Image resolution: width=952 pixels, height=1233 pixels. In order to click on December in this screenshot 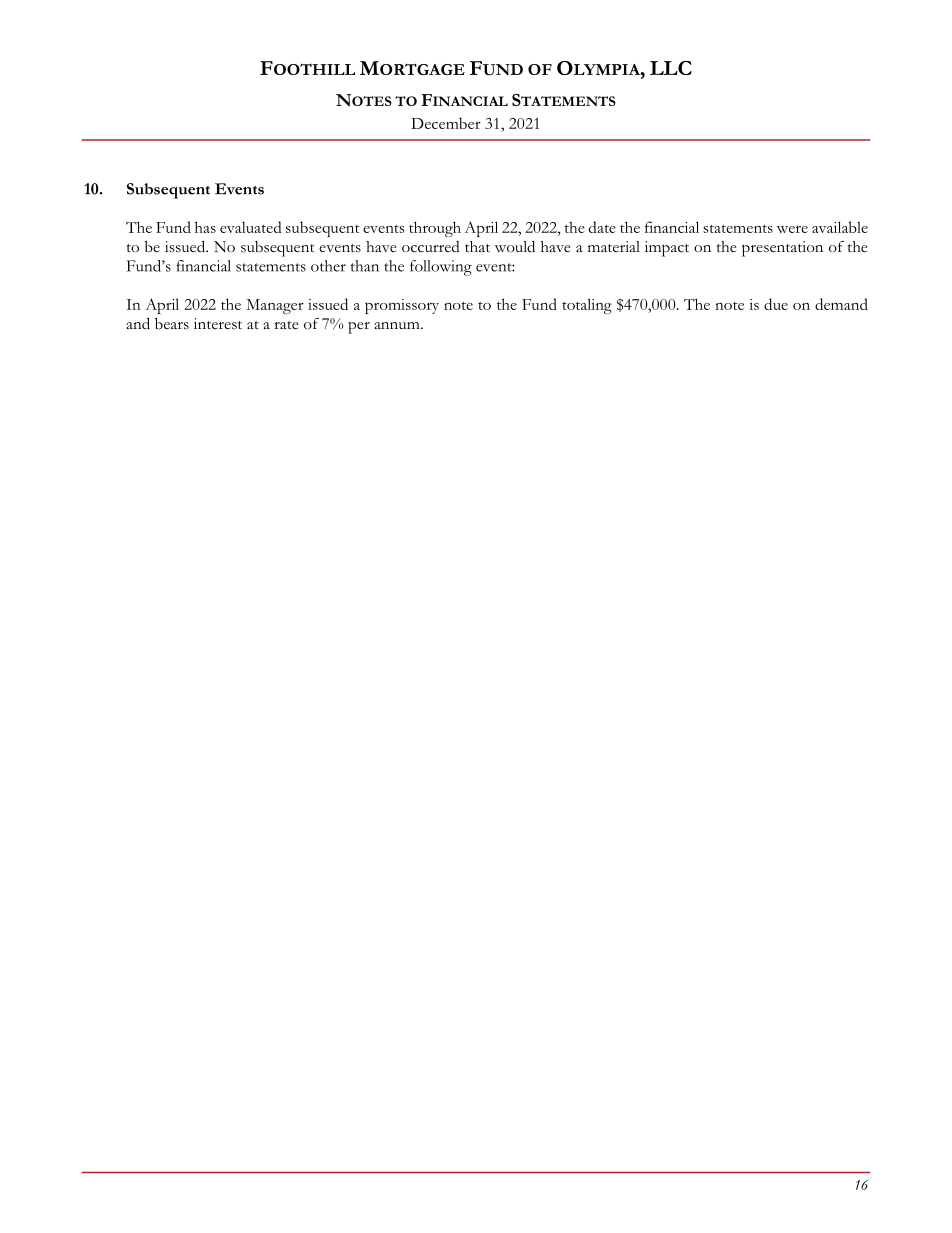, I will do `click(446, 123)`.
